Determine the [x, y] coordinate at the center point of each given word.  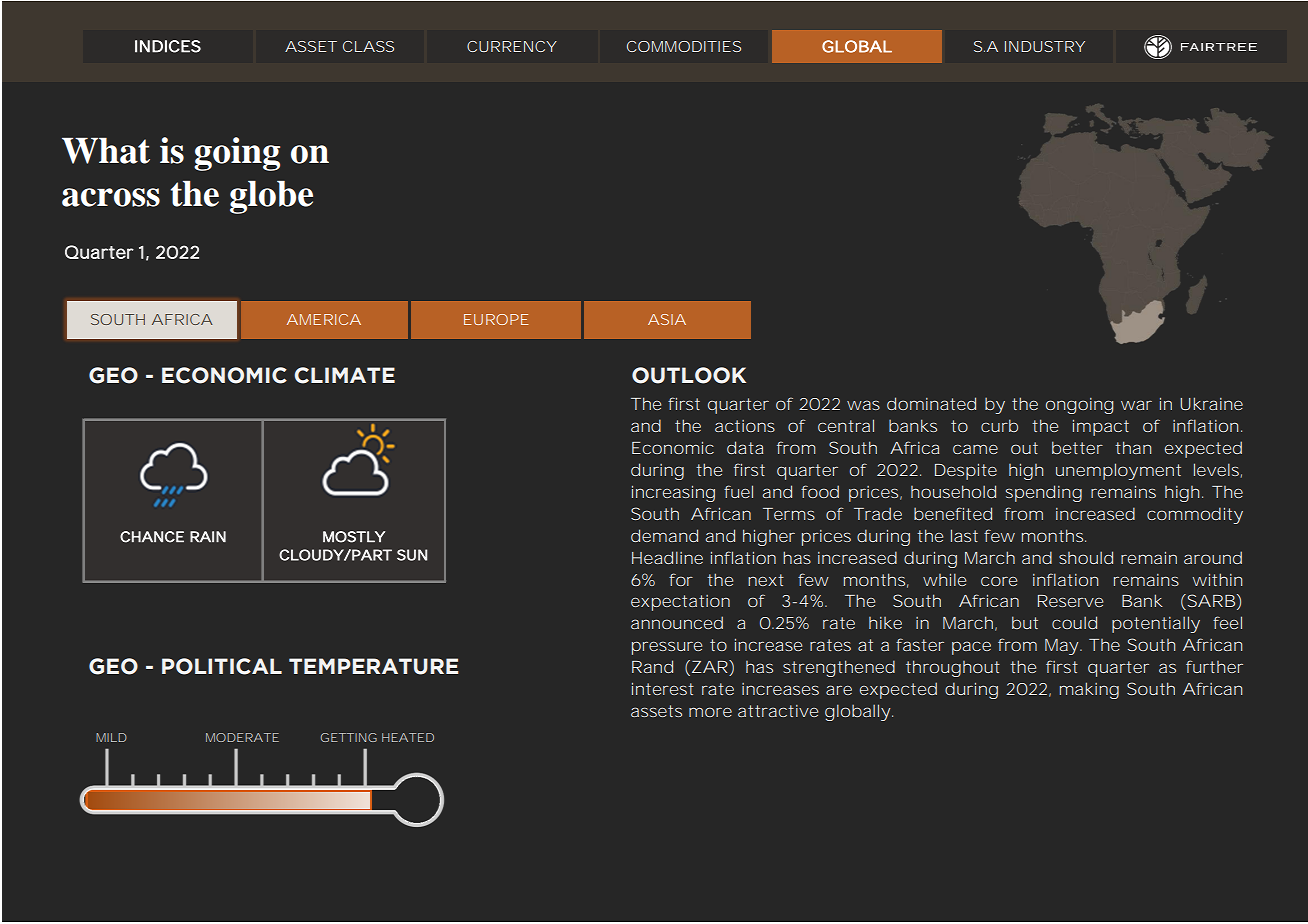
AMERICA [324, 319]
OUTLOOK [689, 375]
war [1136, 405]
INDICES [168, 46]
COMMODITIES [684, 46]
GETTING [349, 737]
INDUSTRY [1045, 46]
